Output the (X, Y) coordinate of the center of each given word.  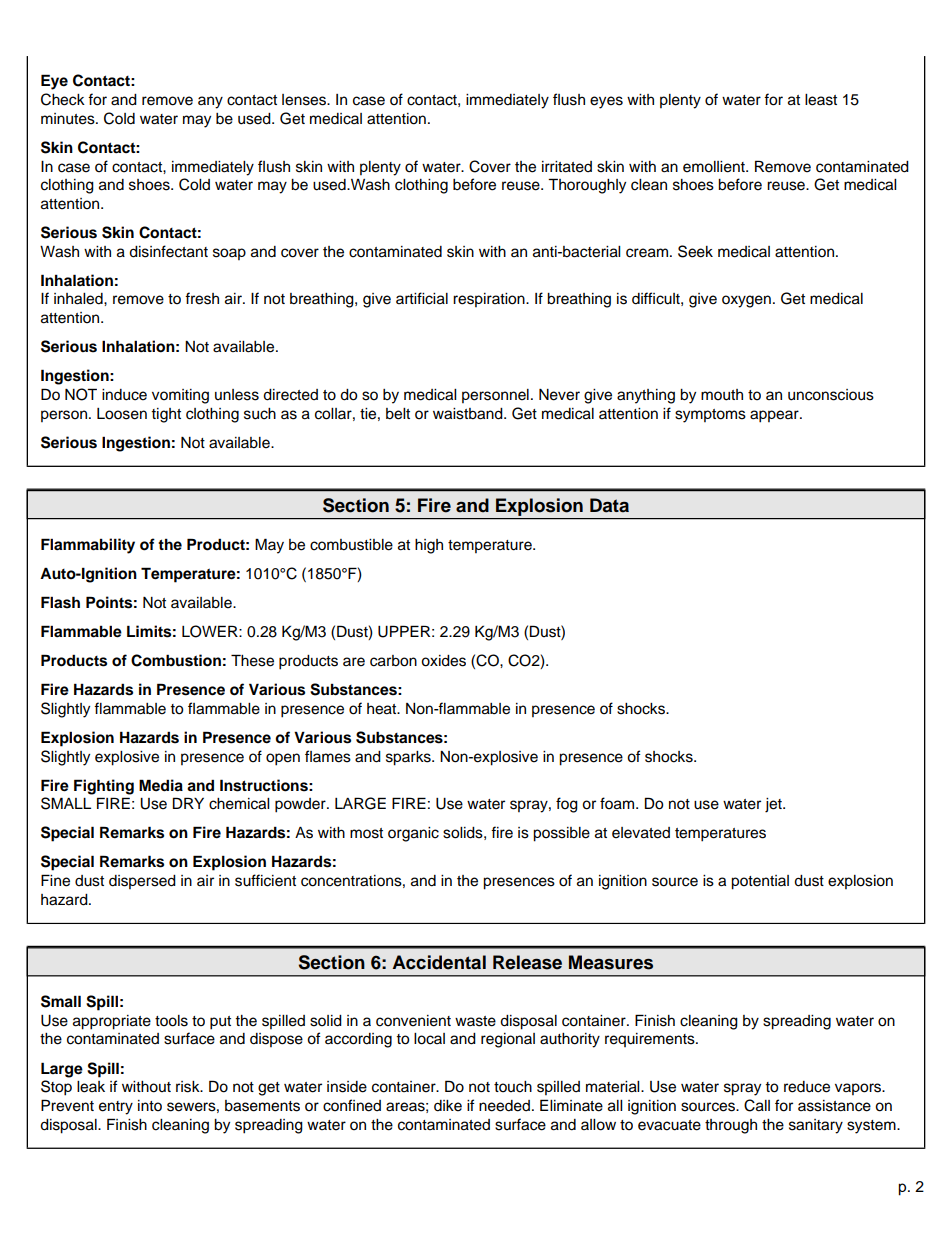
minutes (69, 119)
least (821, 100)
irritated (567, 167)
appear (775, 416)
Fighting (104, 787)
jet (774, 805)
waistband (469, 414)
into (150, 1106)
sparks (409, 758)
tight (166, 415)
